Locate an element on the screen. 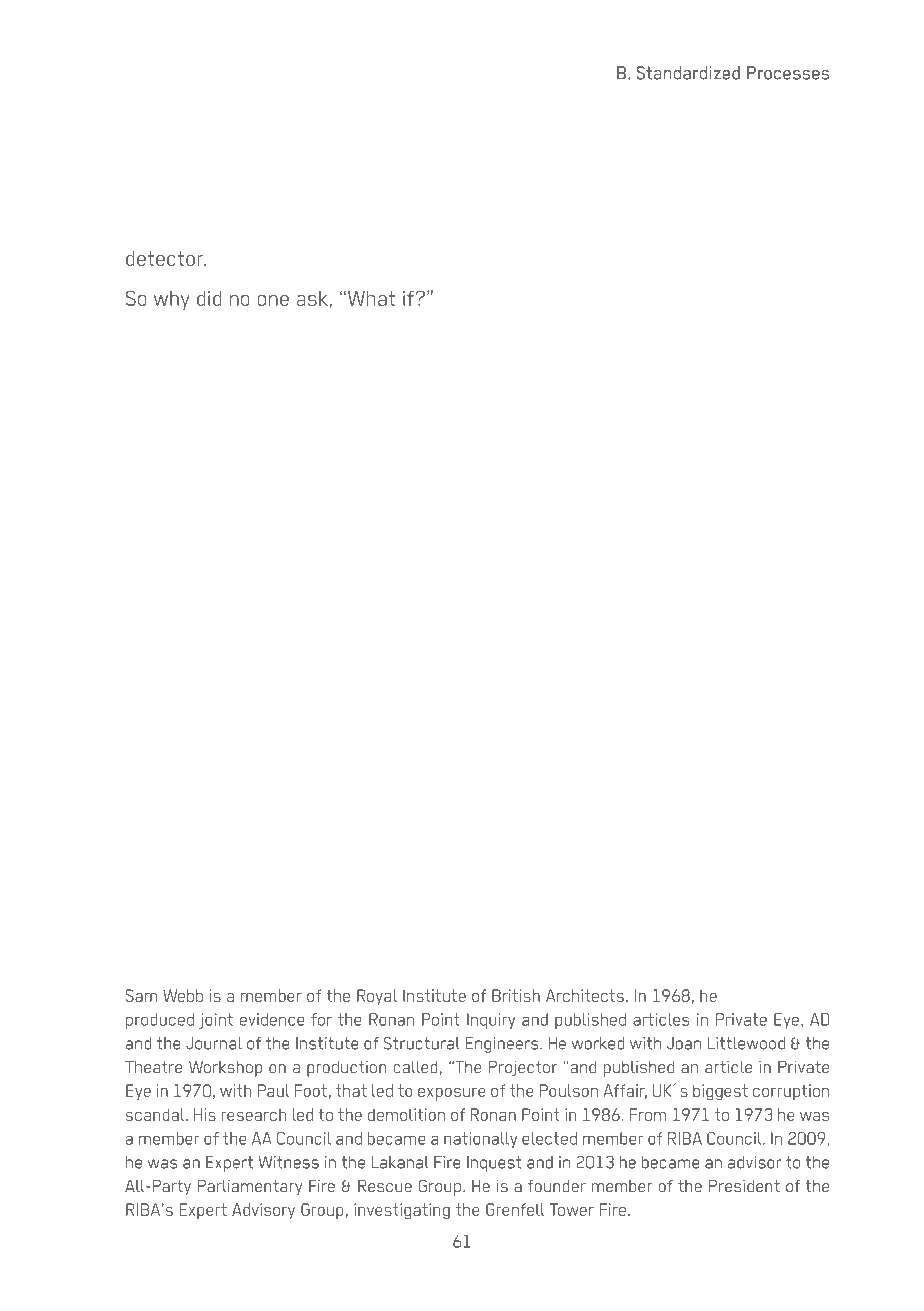 This screenshot has height=1311, width=924. joint is located at coordinates (216, 1021).
